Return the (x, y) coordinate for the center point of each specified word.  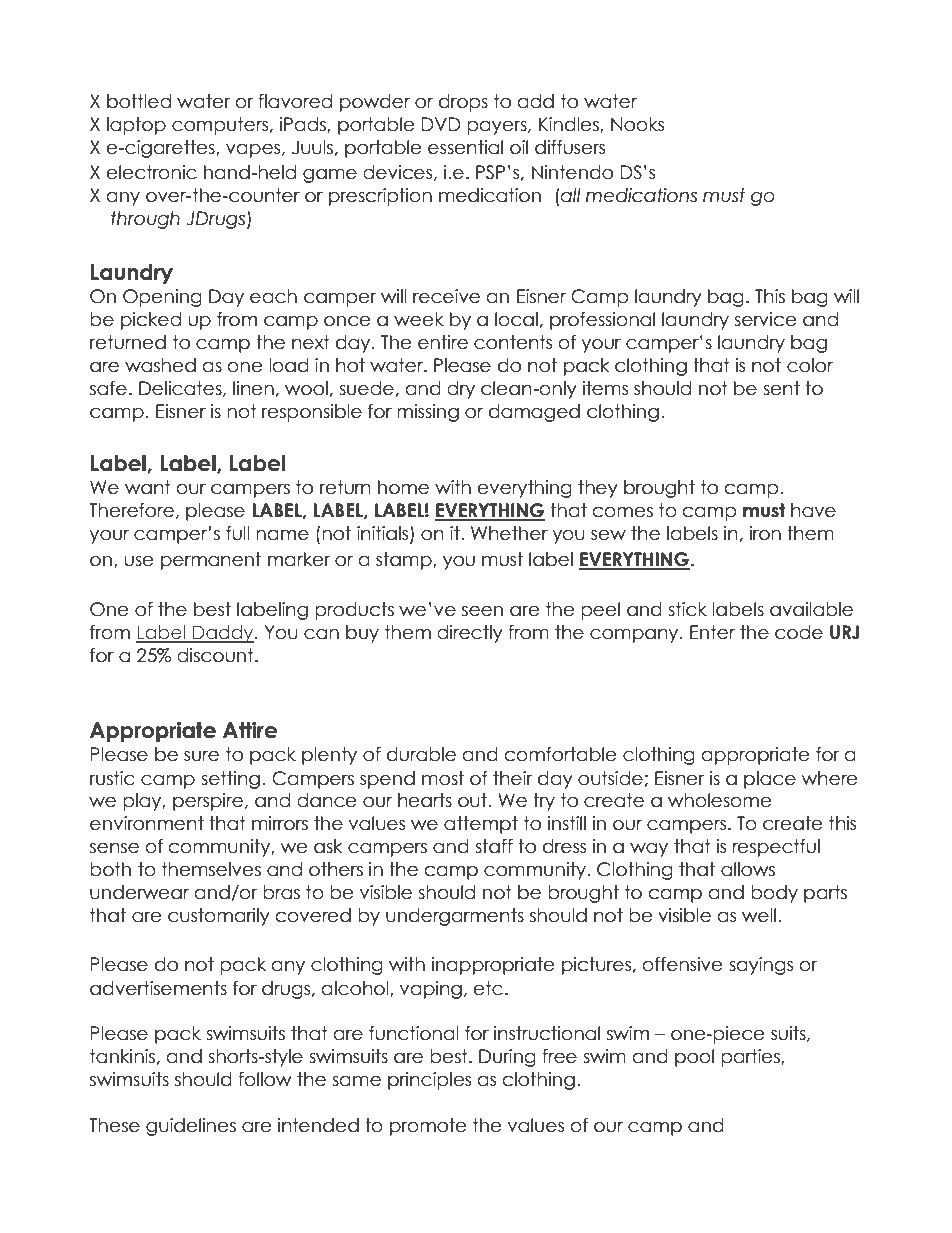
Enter (712, 632)
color (810, 365)
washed (160, 365)
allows (748, 869)
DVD (441, 124)
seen (482, 611)
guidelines (191, 1127)
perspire (209, 802)
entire (443, 342)
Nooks (637, 124)
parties (751, 1058)
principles (429, 1081)
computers (221, 126)
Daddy (223, 634)
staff (494, 846)
